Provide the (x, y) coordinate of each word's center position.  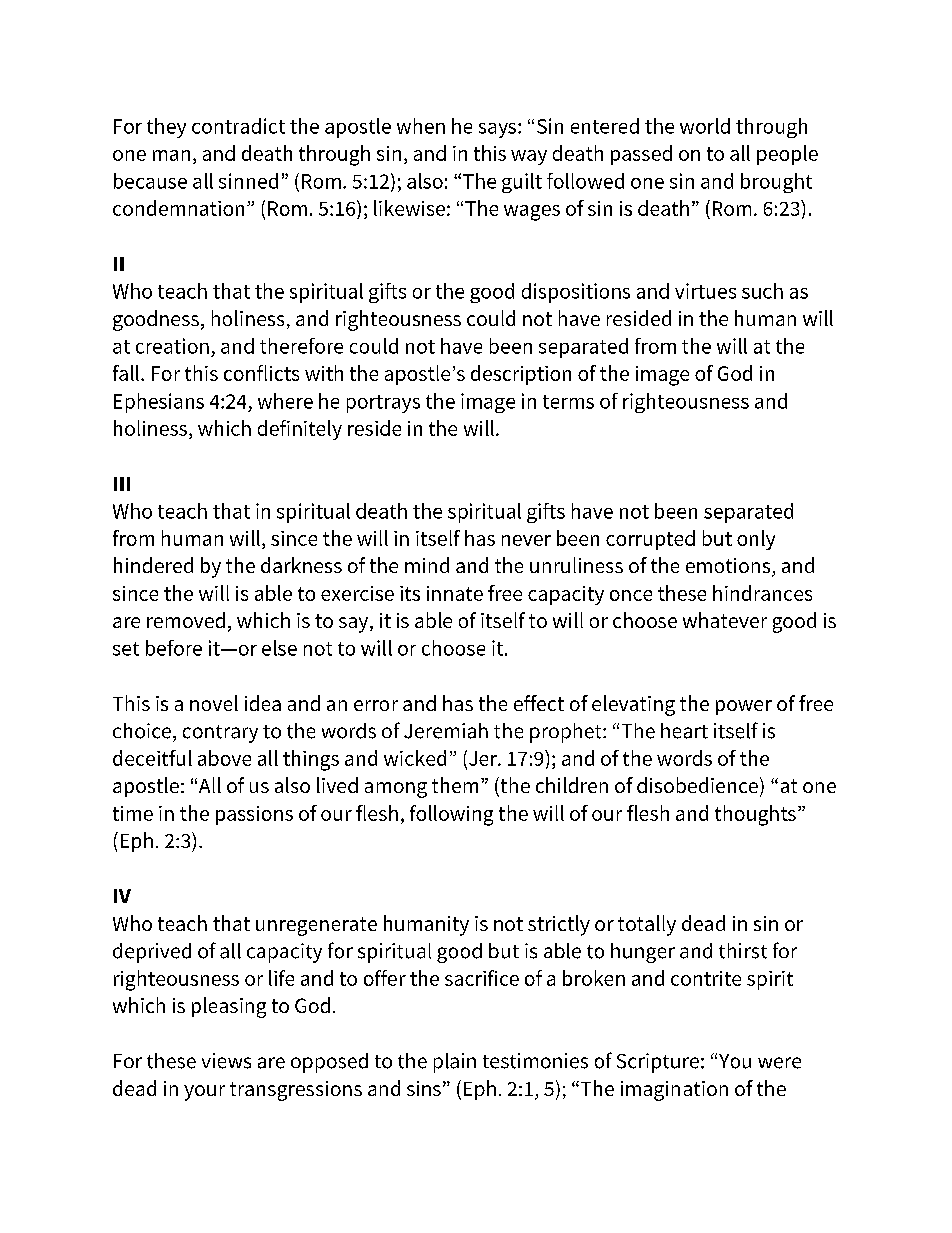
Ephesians (159, 403)
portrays (383, 404)
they (166, 128)
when (421, 126)
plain (455, 1063)
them (455, 785)
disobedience (697, 785)
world (705, 126)
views (226, 1061)
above (224, 758)
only (756, 540)
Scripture (658, 1063)
